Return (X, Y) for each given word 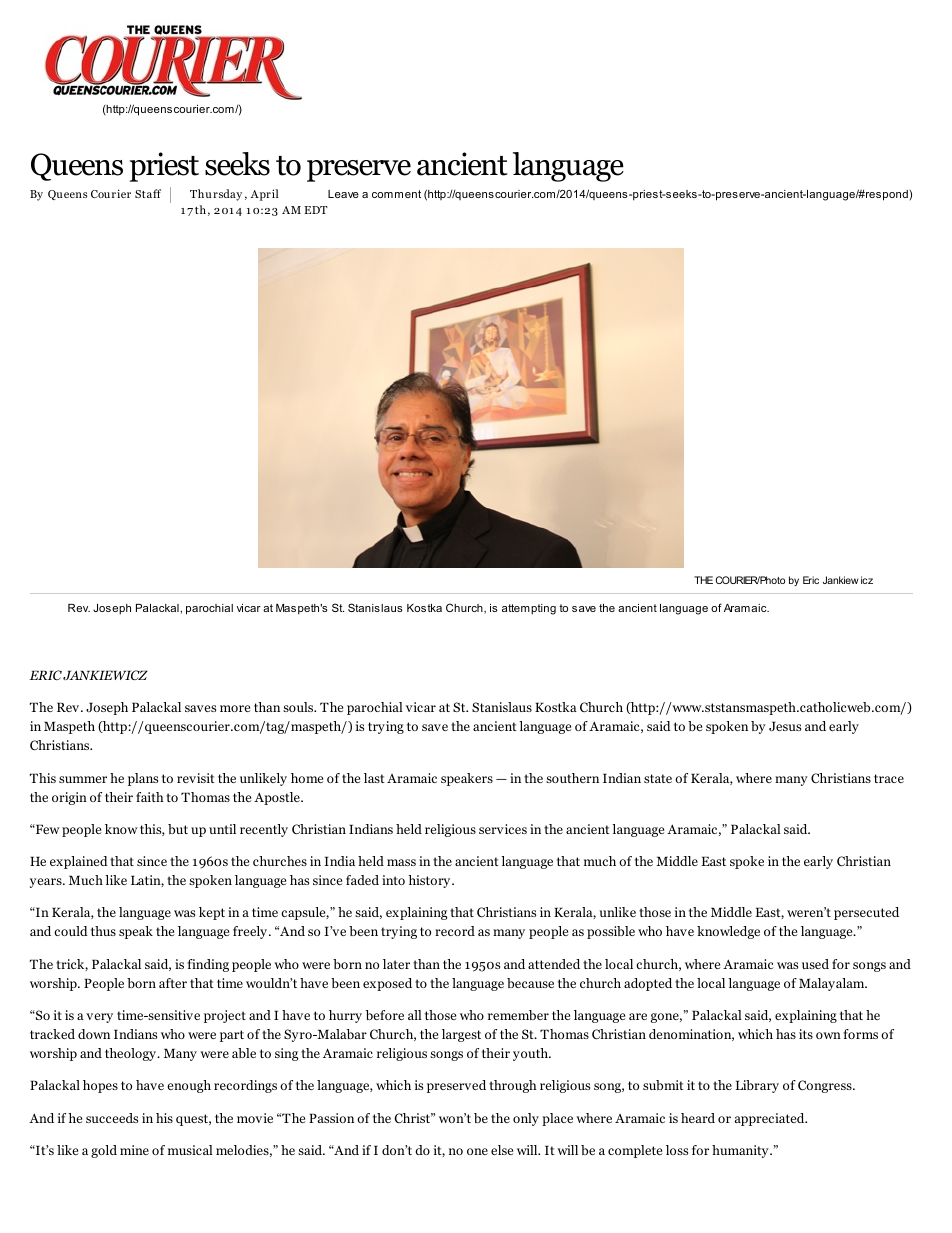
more (235, 708)
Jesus (785, 726)
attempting (529, 609)
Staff (148, 193)
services (503, 829)
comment (396, 194)
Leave (343, 194)
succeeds (112, 1118)
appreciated (771, 1119)
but (178, 829)
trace (889, 778)
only (526, 1119)
